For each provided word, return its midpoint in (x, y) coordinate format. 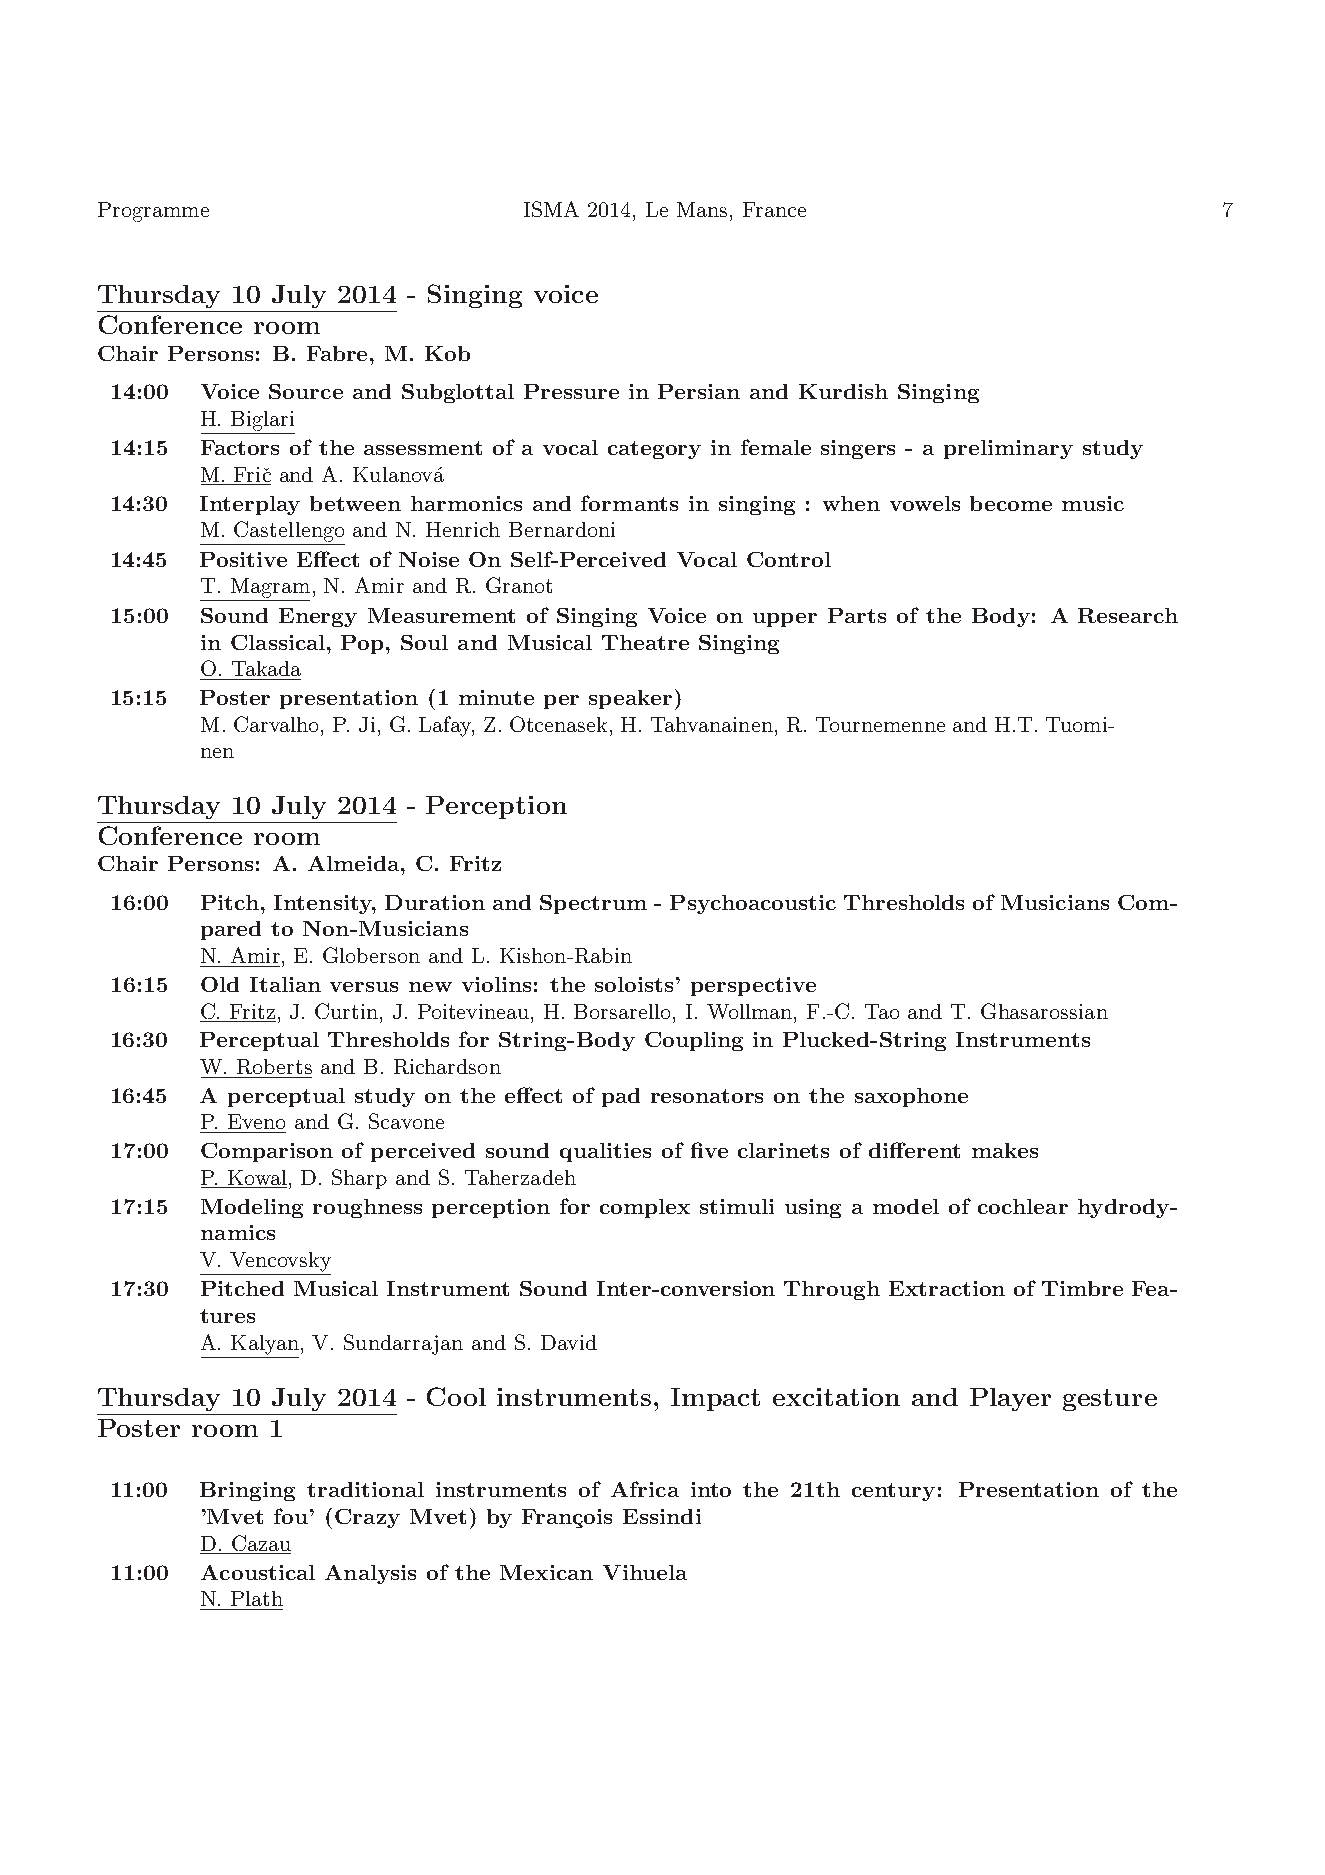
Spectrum (593, 904)
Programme (153, 212)
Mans (704, 209)
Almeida (355, 863)
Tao (882, 1011)
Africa (645, 1489)
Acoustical (258, 1572)
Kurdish (843, 391)
